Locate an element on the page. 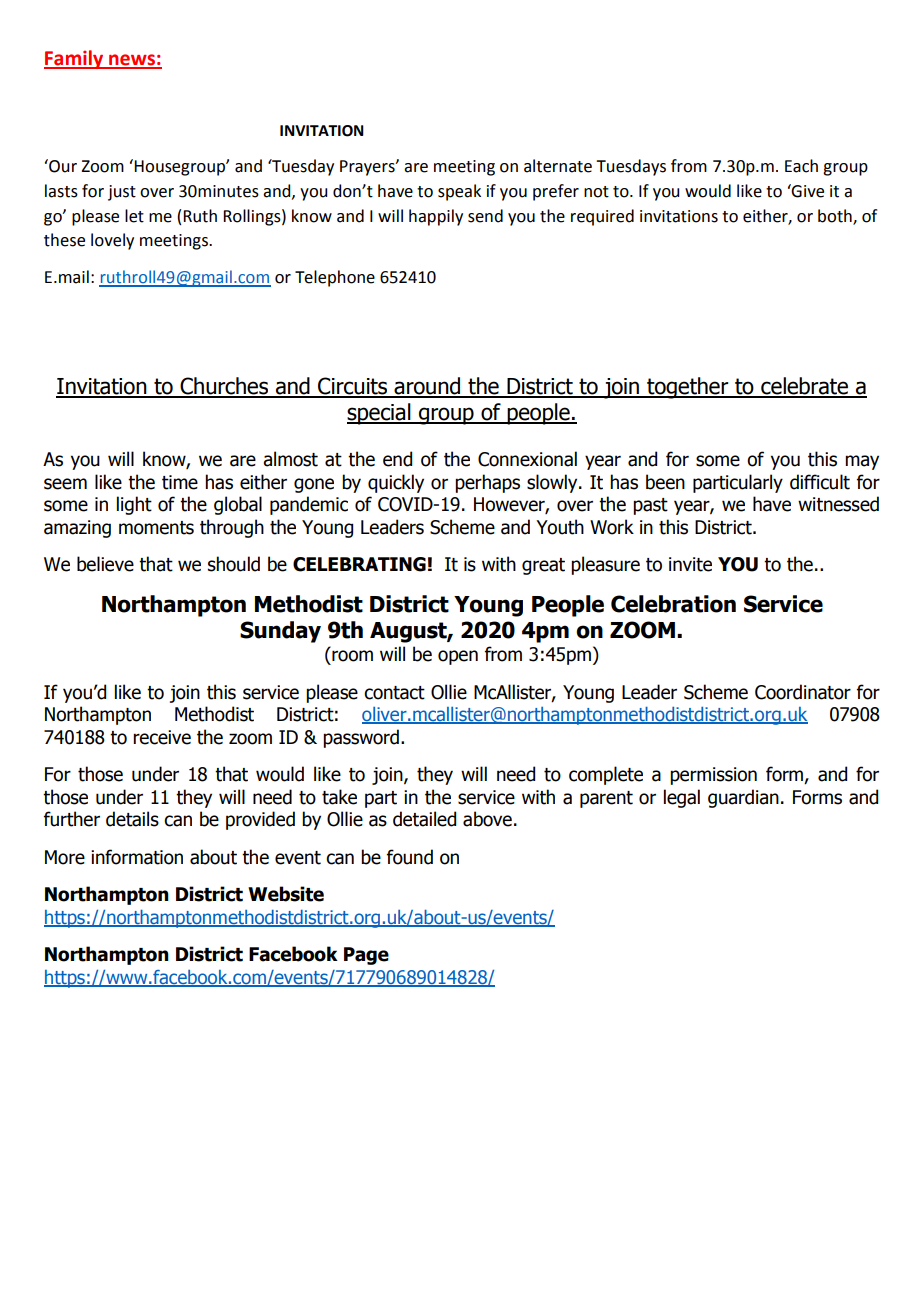 This page has height=1308, width=924. alternate is located at coordinates (558, 166).
